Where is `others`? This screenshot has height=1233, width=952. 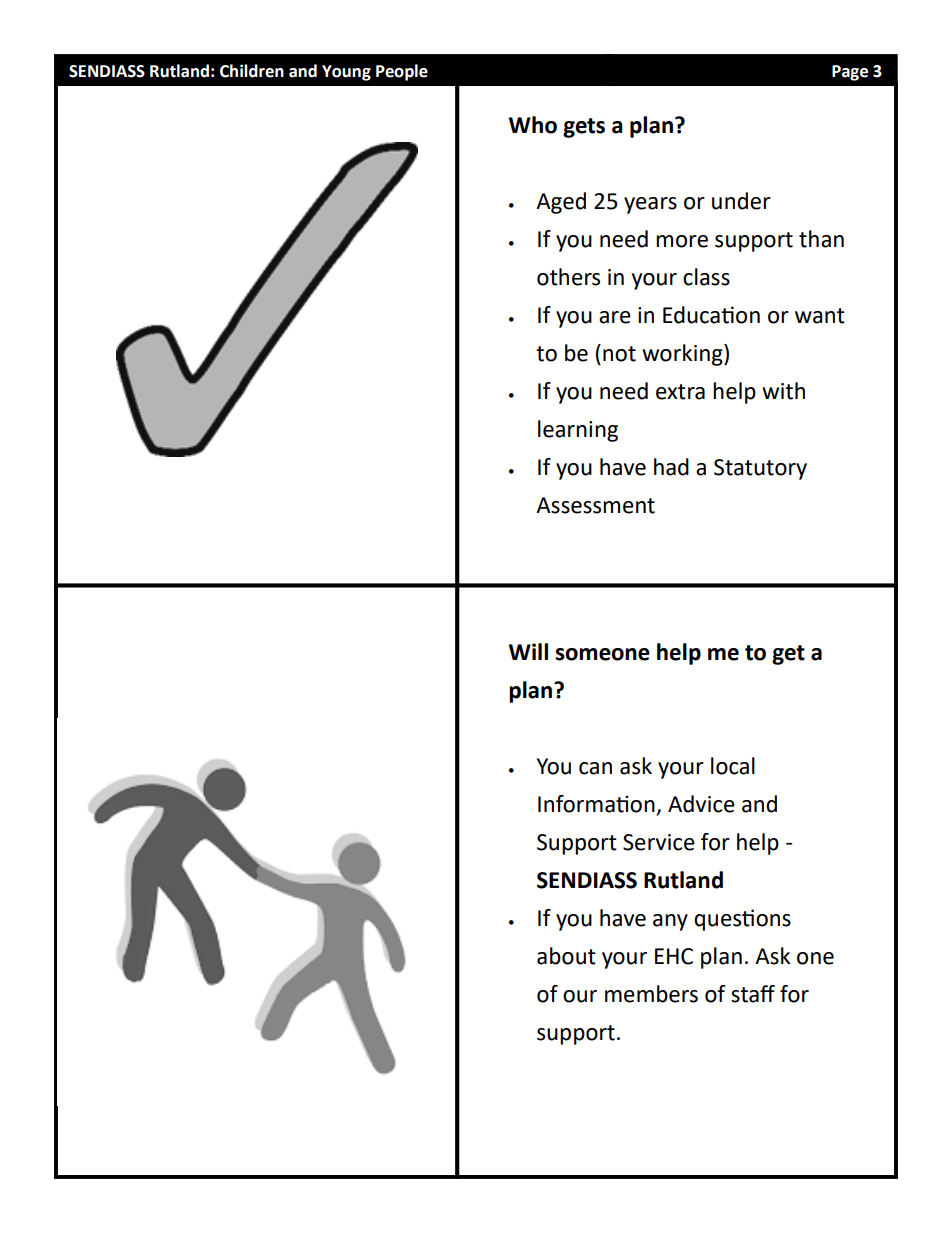 others is located at coordinates (568, 277).
